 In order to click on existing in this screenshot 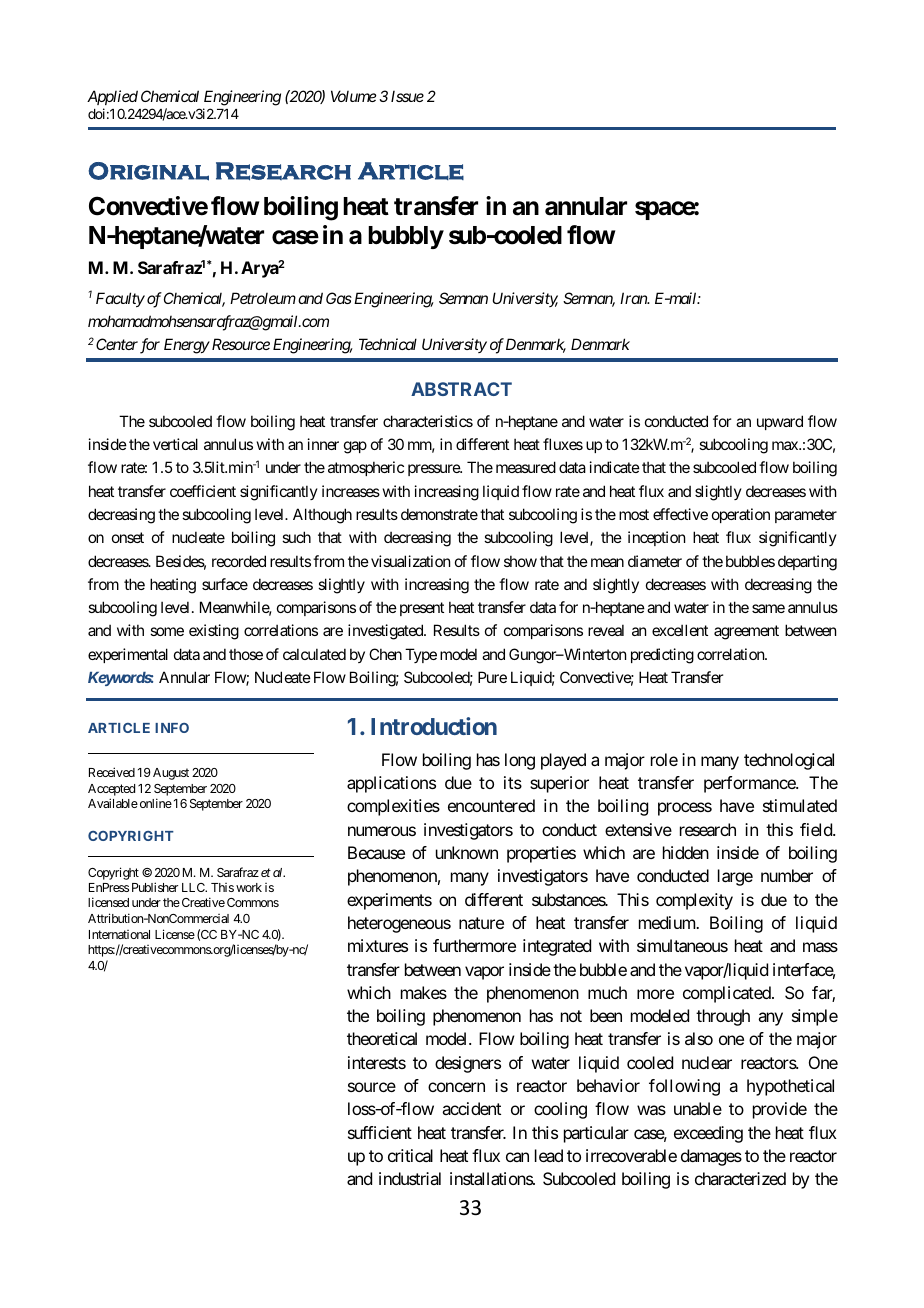, I will do `click(214, 632)`.
